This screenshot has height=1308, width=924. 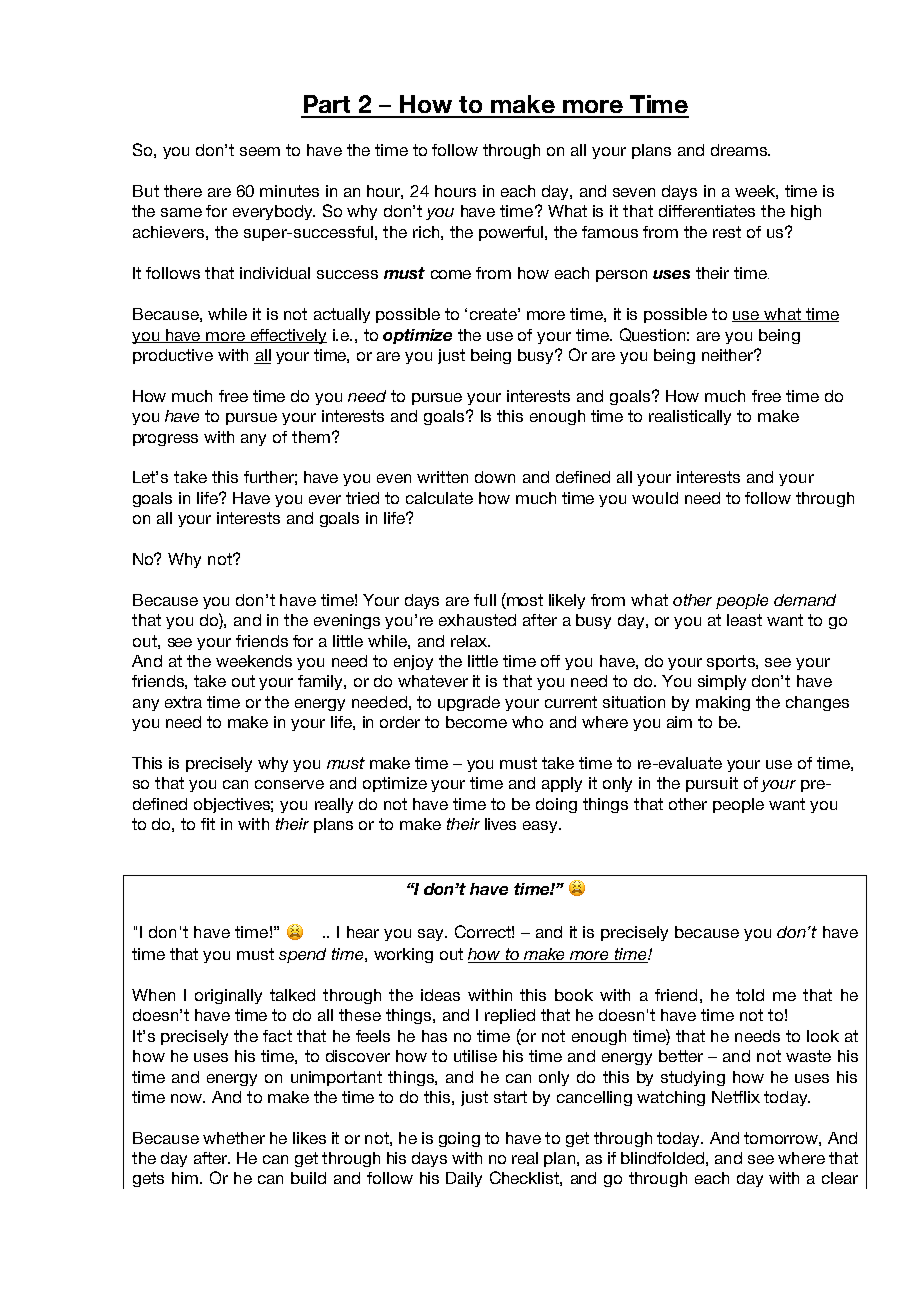 What do you see at coordinates (712, 784) in the screenshot?
I see `pursuit` at bounding box center [712, 784].
